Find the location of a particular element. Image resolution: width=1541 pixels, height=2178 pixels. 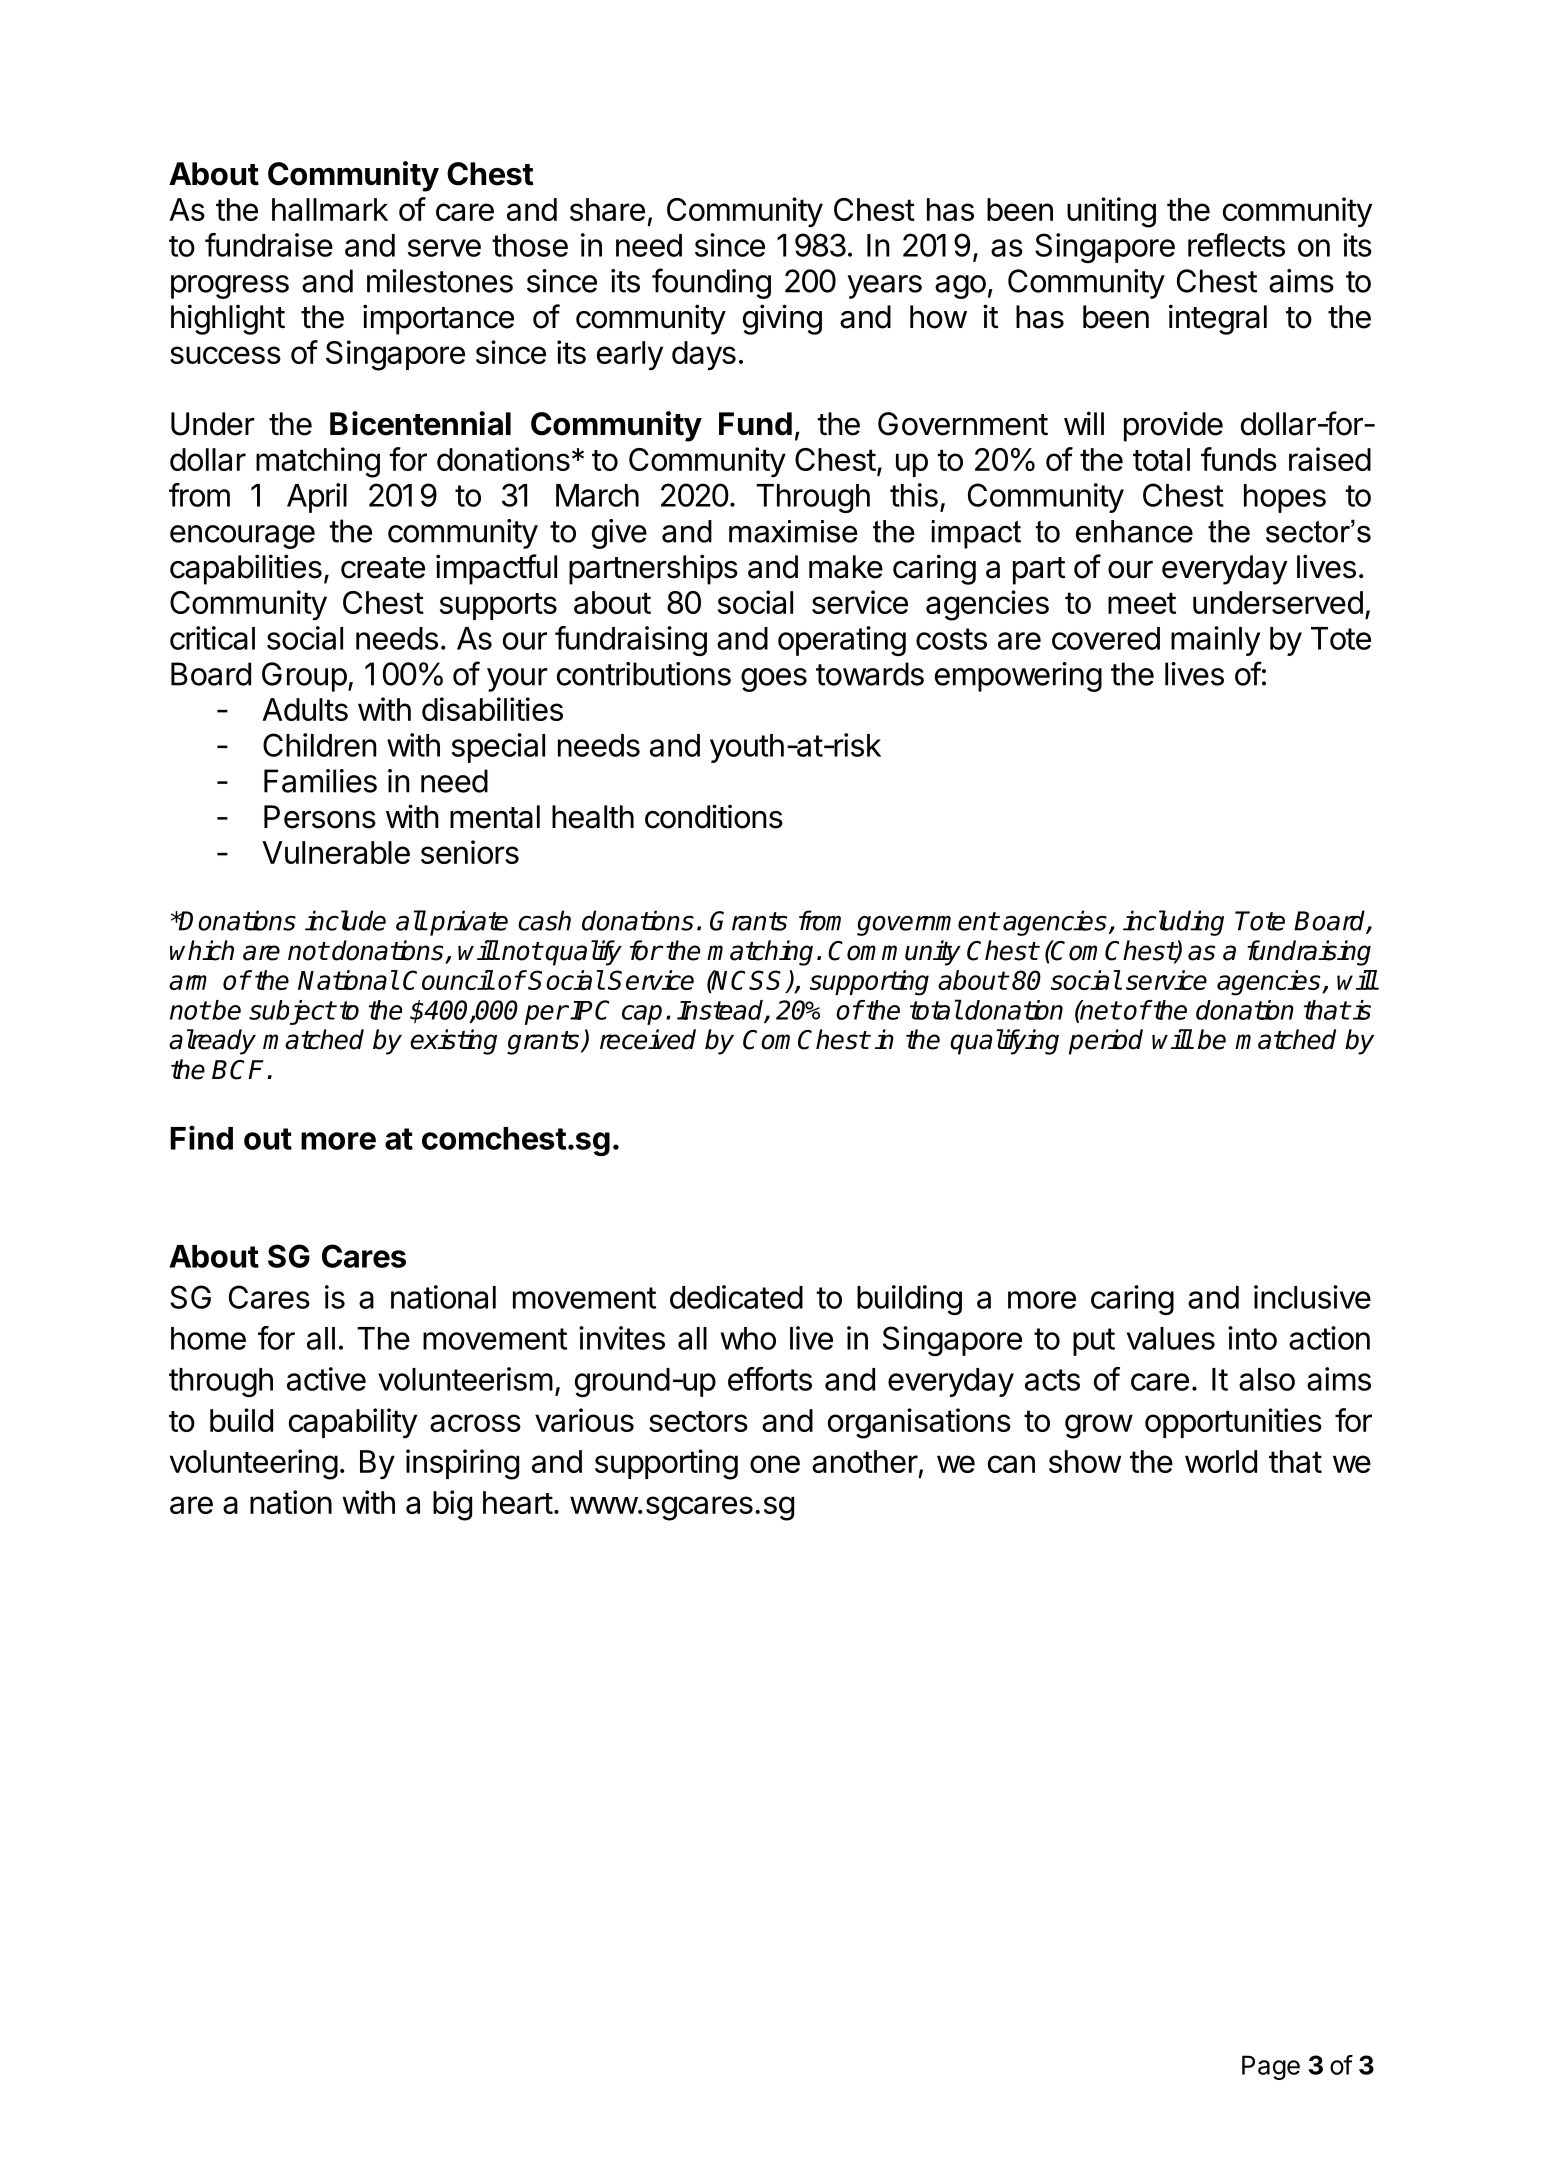

heart is located at coordinates (518, 1502).
